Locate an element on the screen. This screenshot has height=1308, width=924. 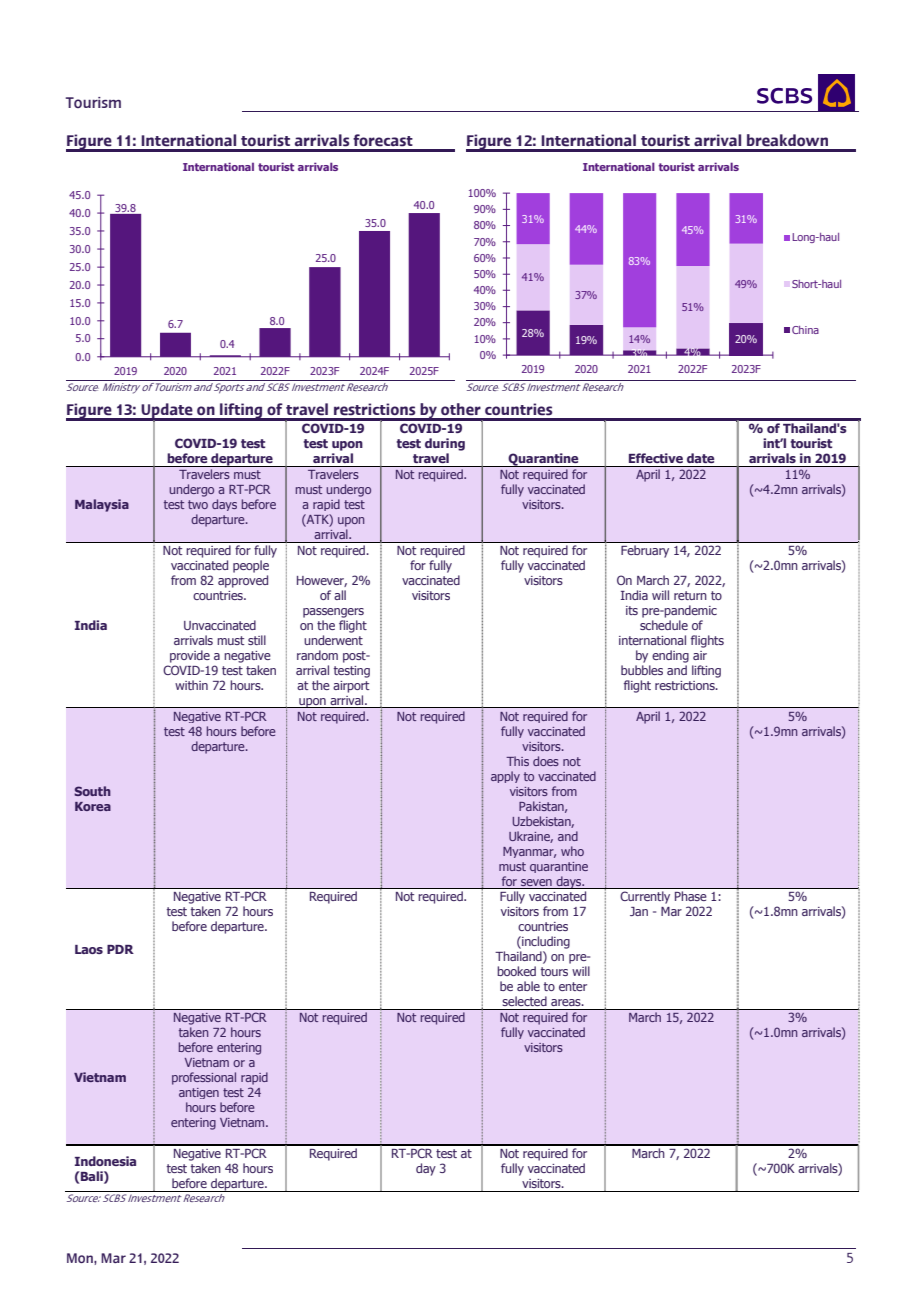
provide is located at coordinates (190, 656).
